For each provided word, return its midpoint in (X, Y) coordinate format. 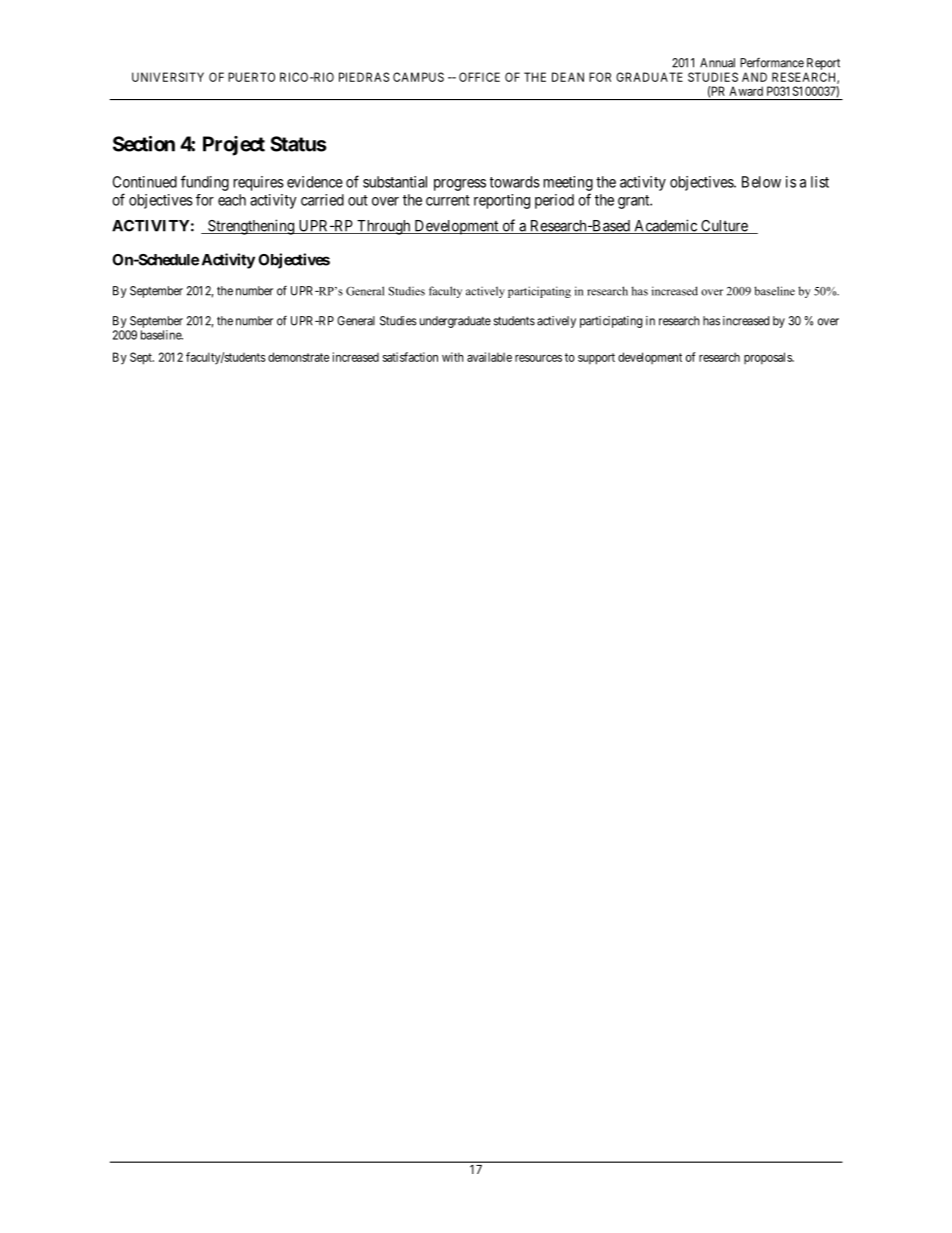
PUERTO (251, 77)
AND (754, 77)
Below (761, 182)
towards (515, 182)
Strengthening (251, 227)
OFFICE (479, 77)
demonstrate (298, 357)
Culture (724, 227)
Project (234, 146)
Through (384, 227)
